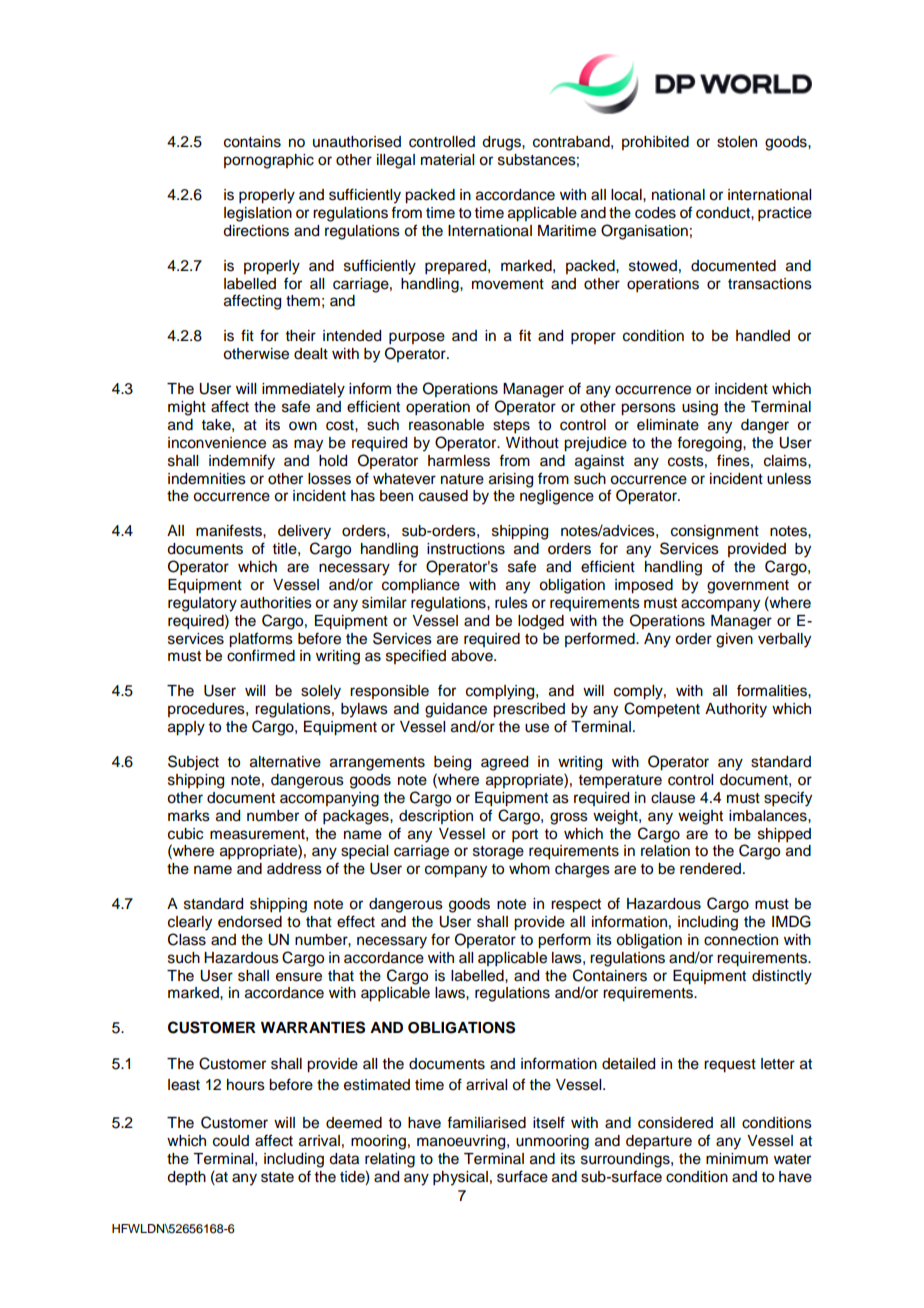 The height and width of the screenshot is (1308, 924). Describe the element at coordinates (715, 532) in the screenshot. I see `consignment` at that location.
